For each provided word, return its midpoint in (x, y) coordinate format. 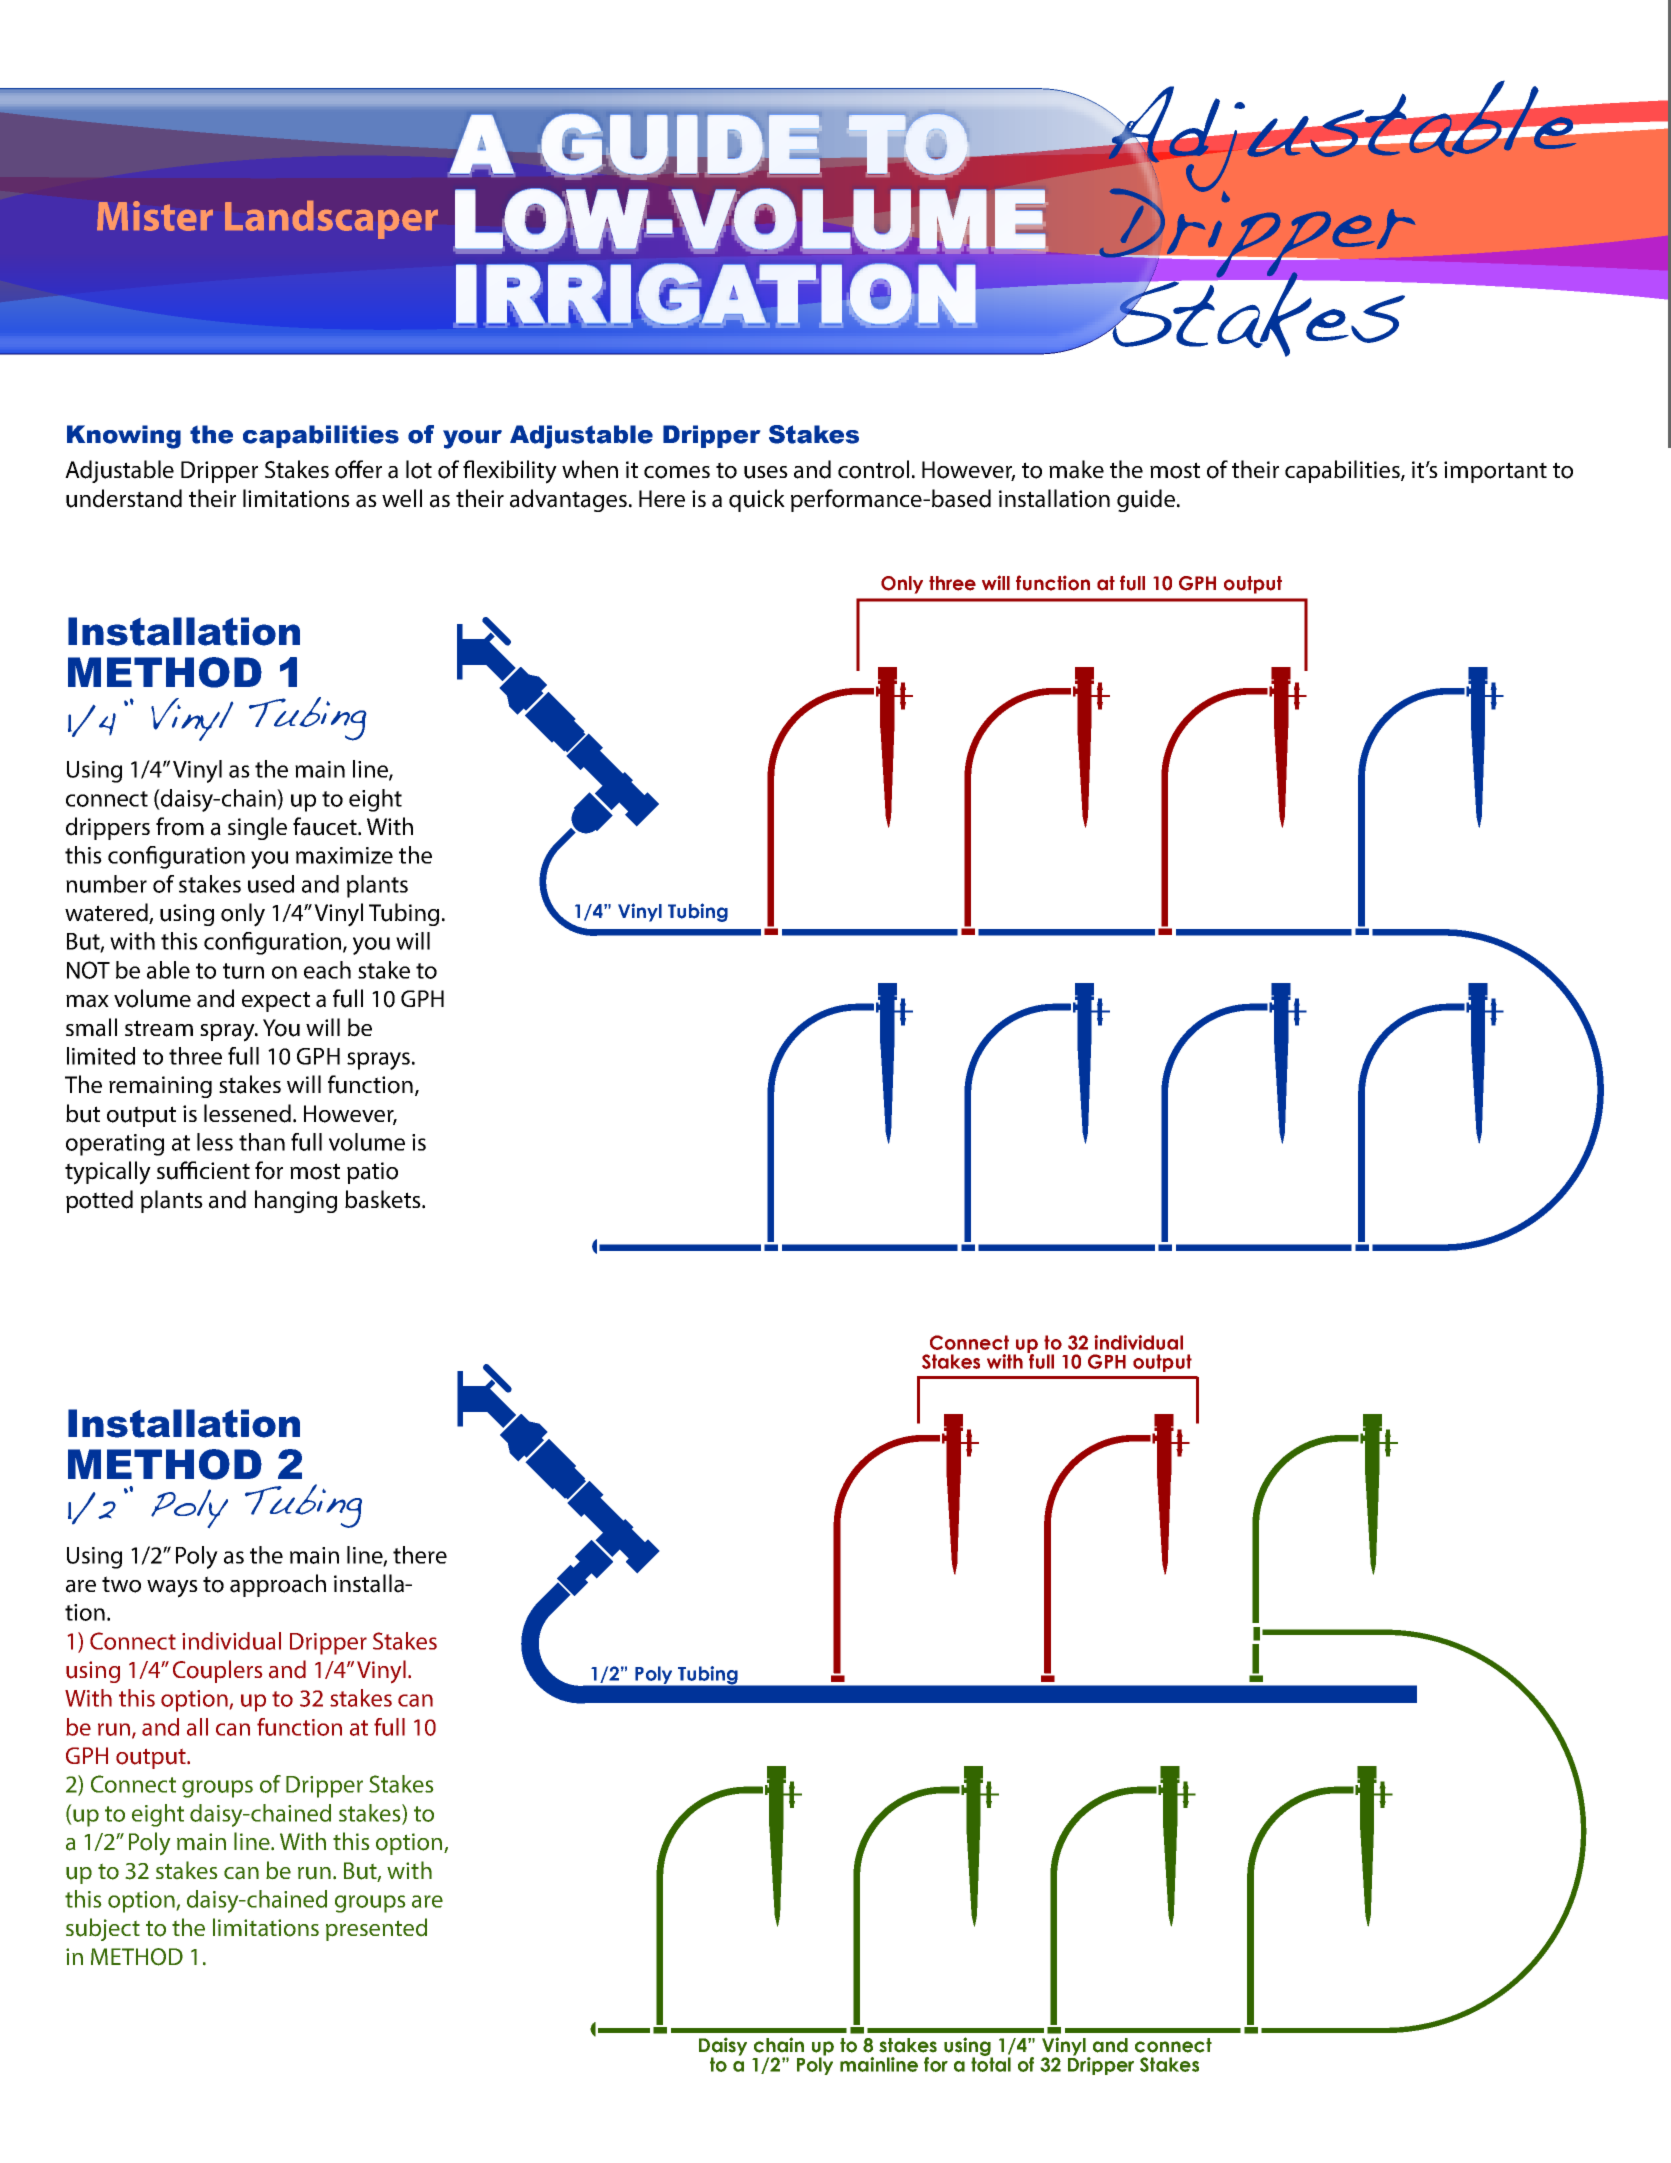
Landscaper (331, 220)
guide (1146, 500)
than (262, 1142)
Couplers (218, 1671)
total (991, 2063)
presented (376, 1929)
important (1495, 472)
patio (372, 1173)
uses (766, 472)
